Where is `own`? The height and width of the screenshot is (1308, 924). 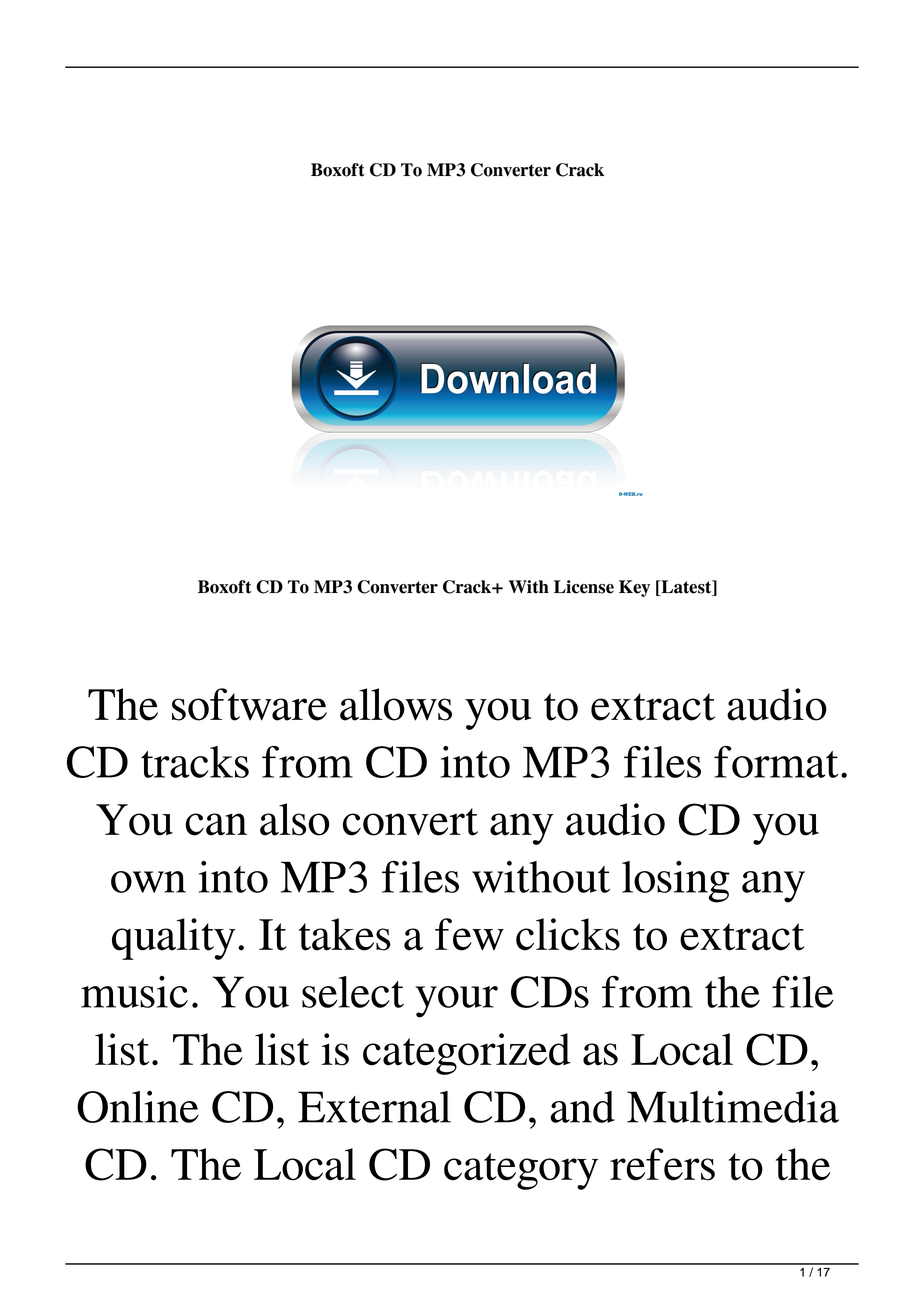
own is located at coordinates (148, 882).
